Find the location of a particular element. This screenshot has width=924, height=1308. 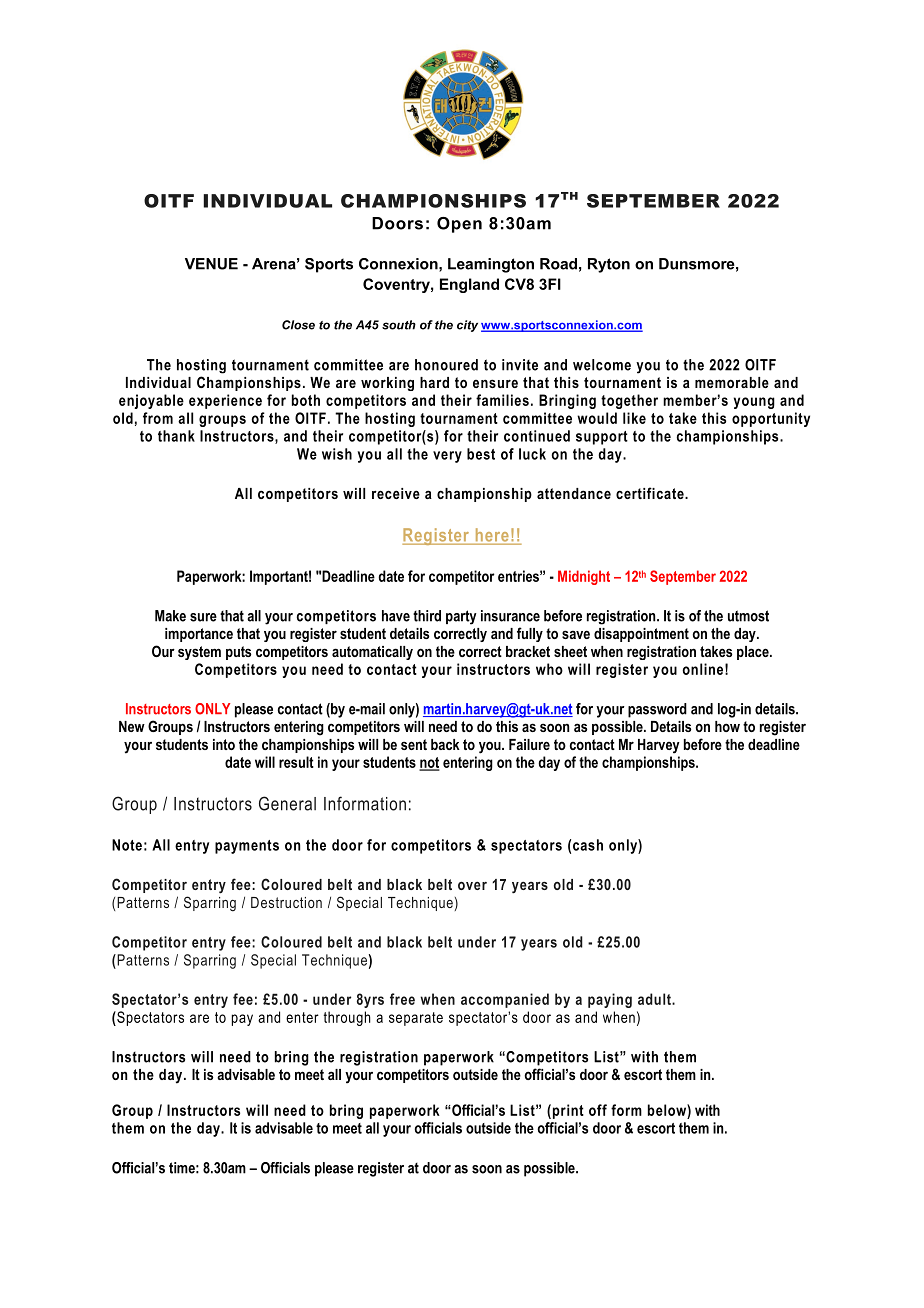

VENUE is located at coordinates (211, 264).
